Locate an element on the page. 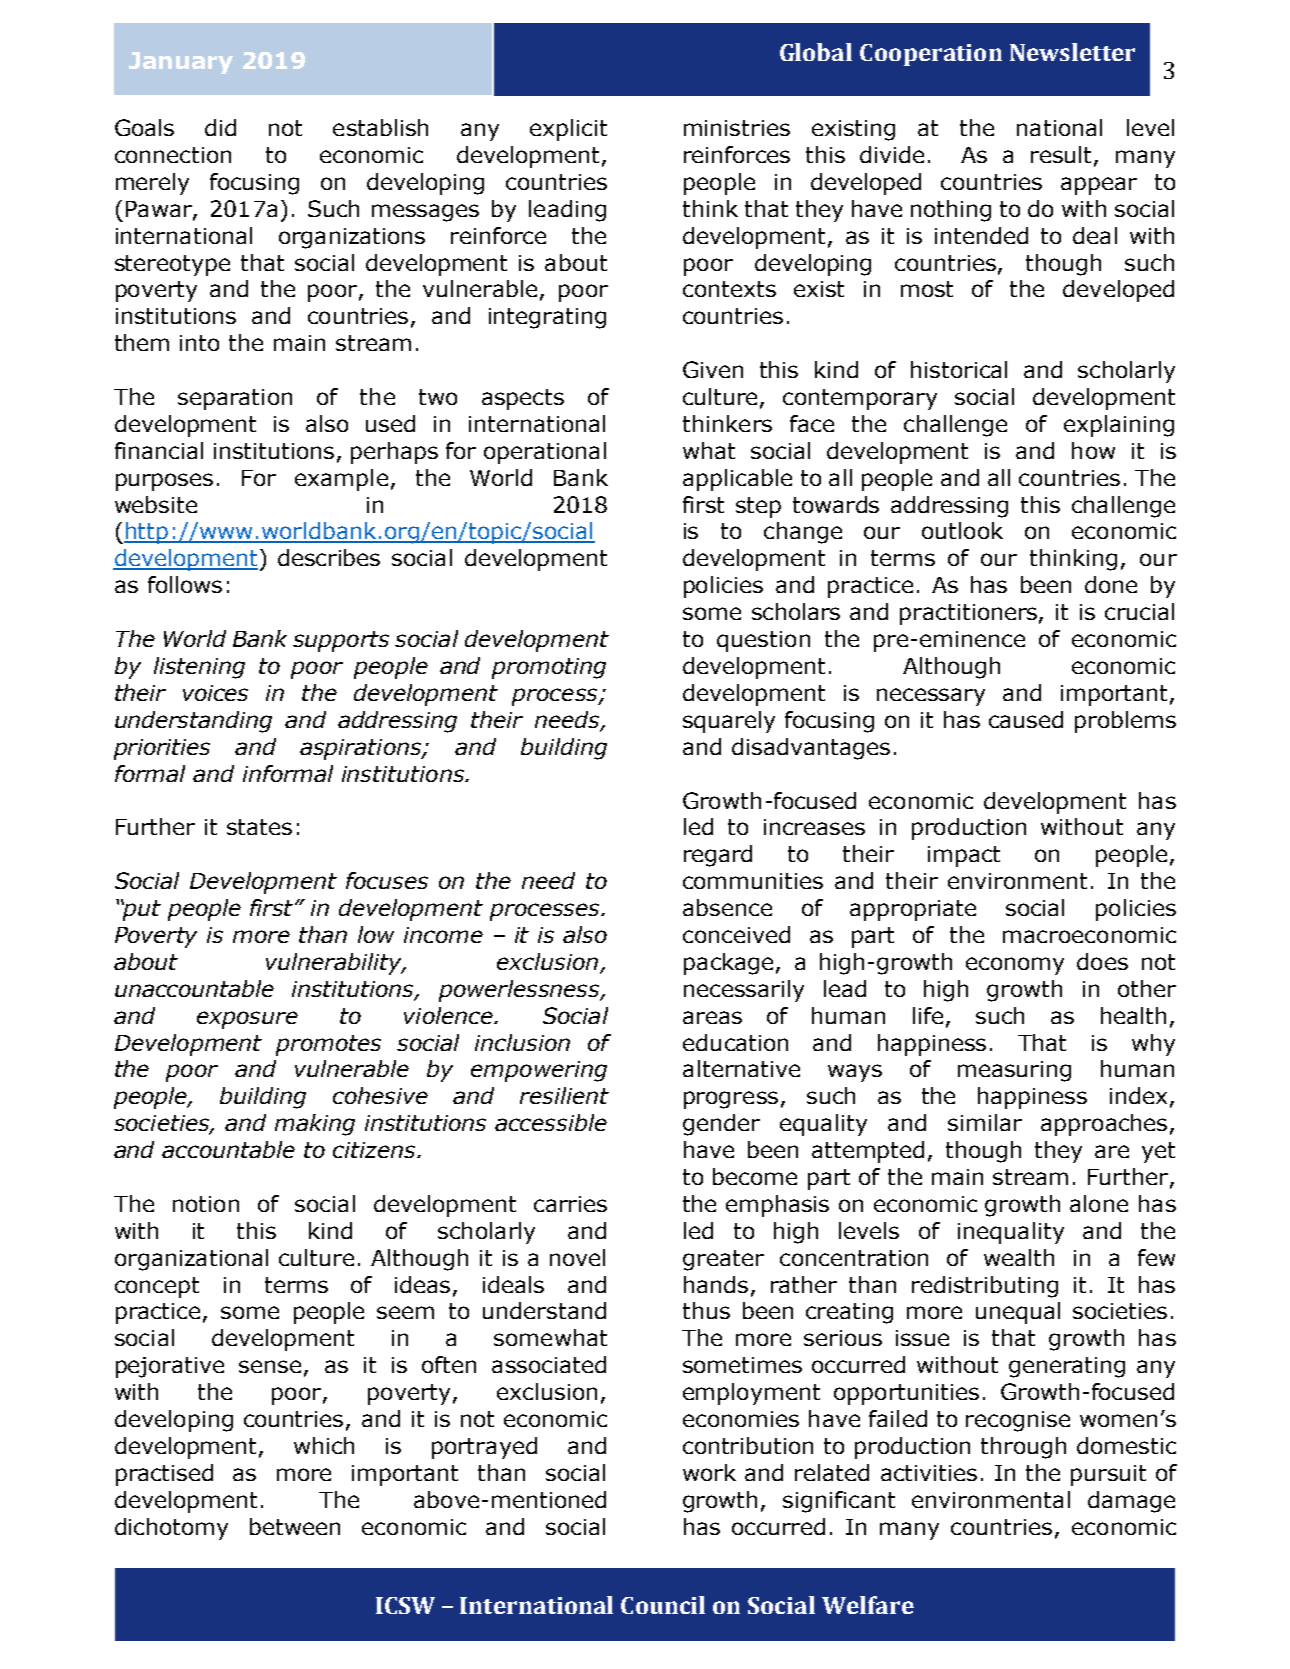  regard is located at coordinates (718, 856).
